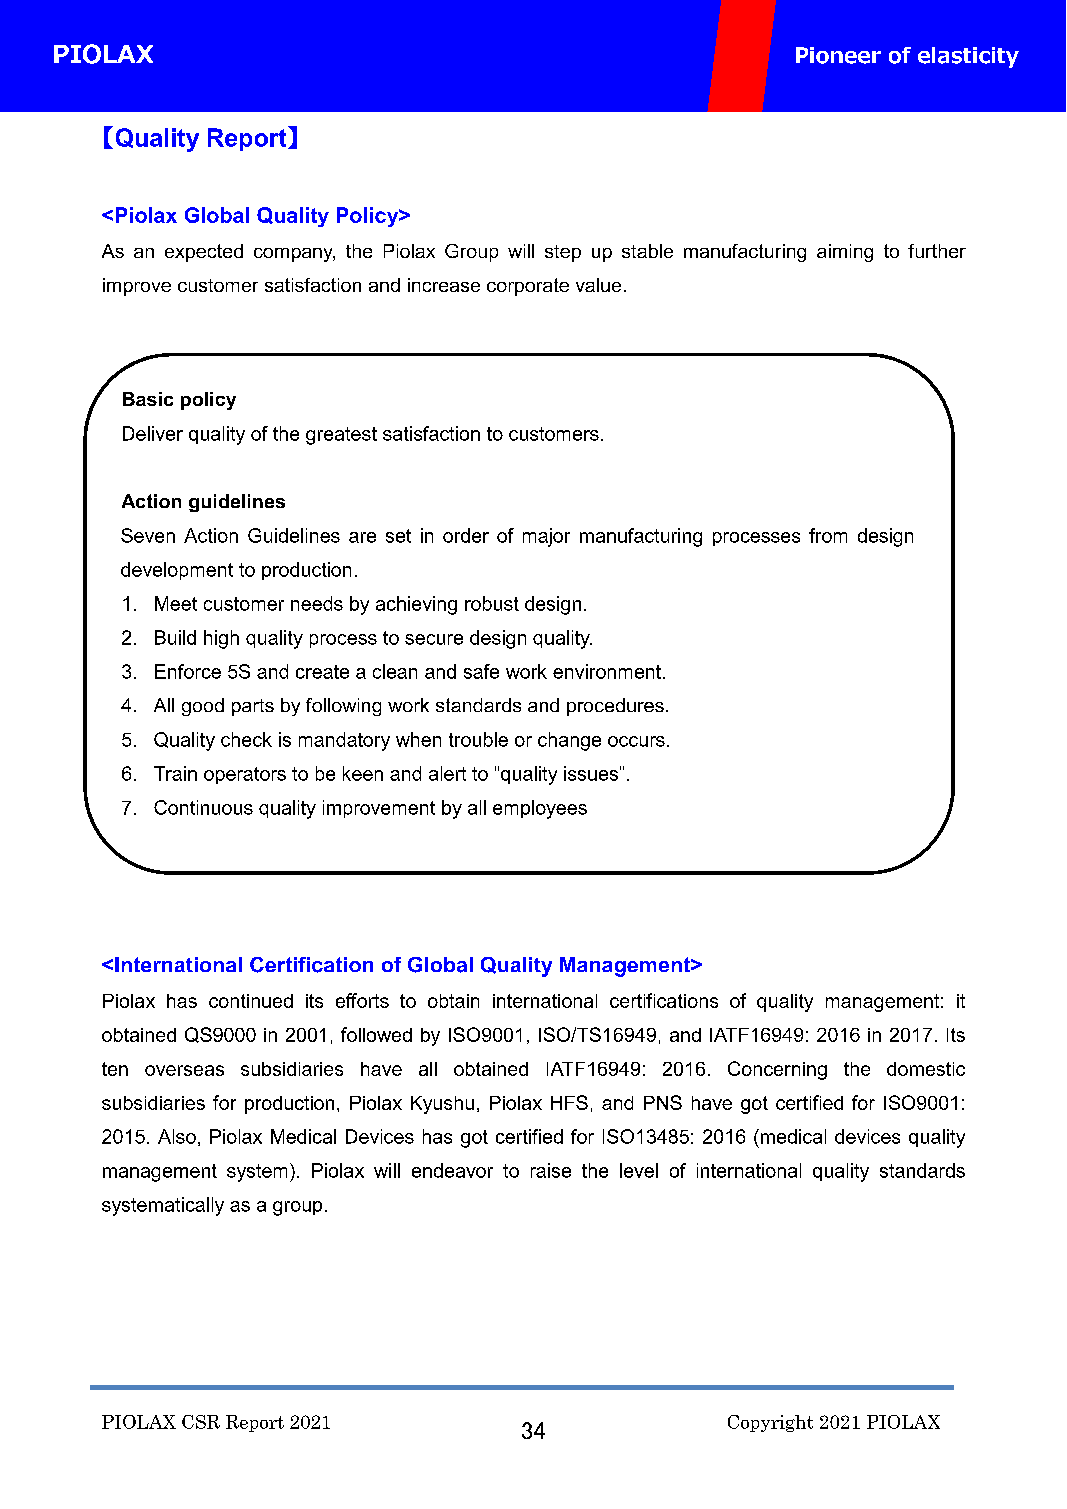 This screenshot has height=1509, width=1067. Describe the element at coordinates (201, 1422) in the screenshot. I see `CSR` at that location.
